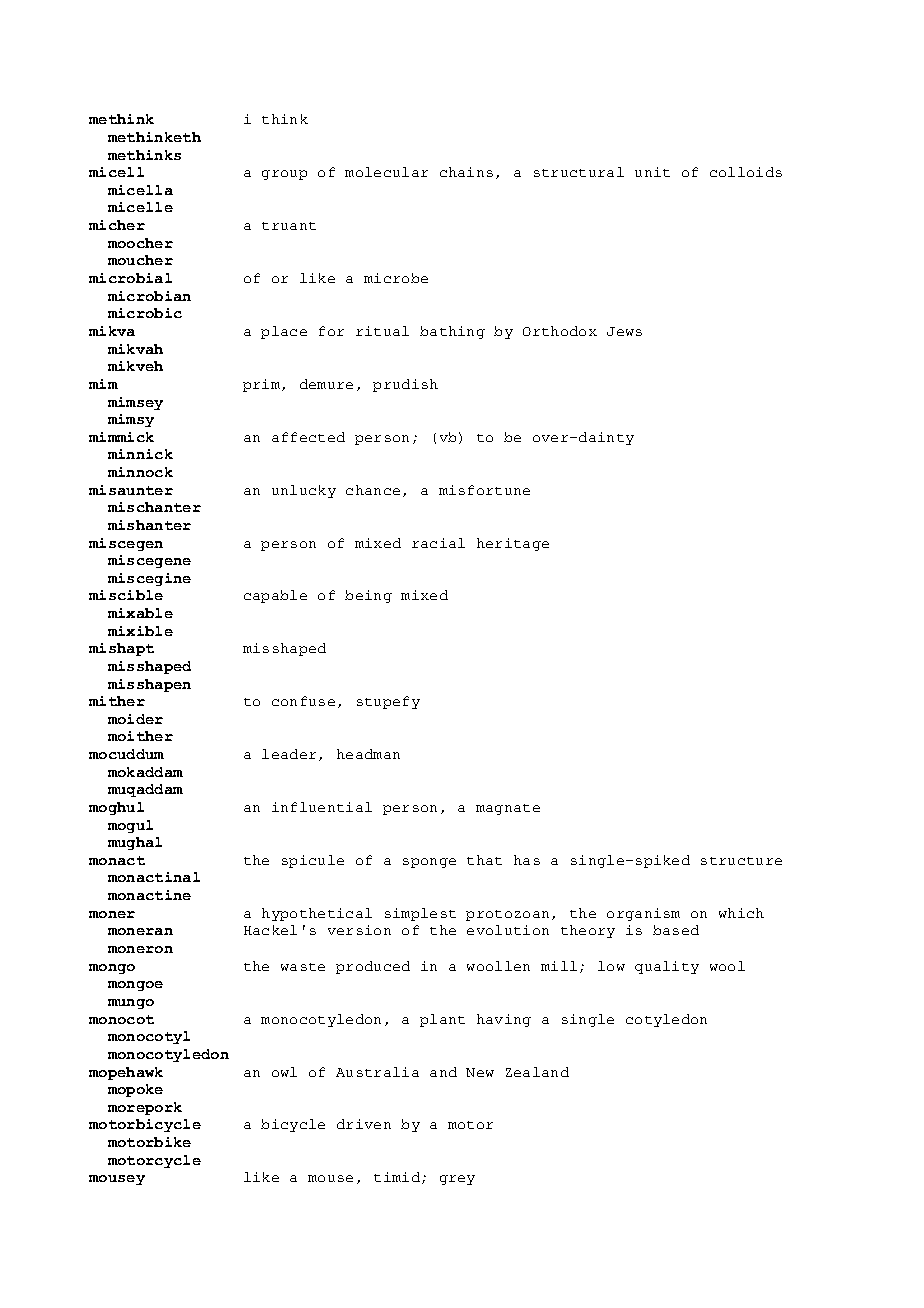  Describe the element at coordinates (466, 172) in the screenshot. I see `chains` at that location.
